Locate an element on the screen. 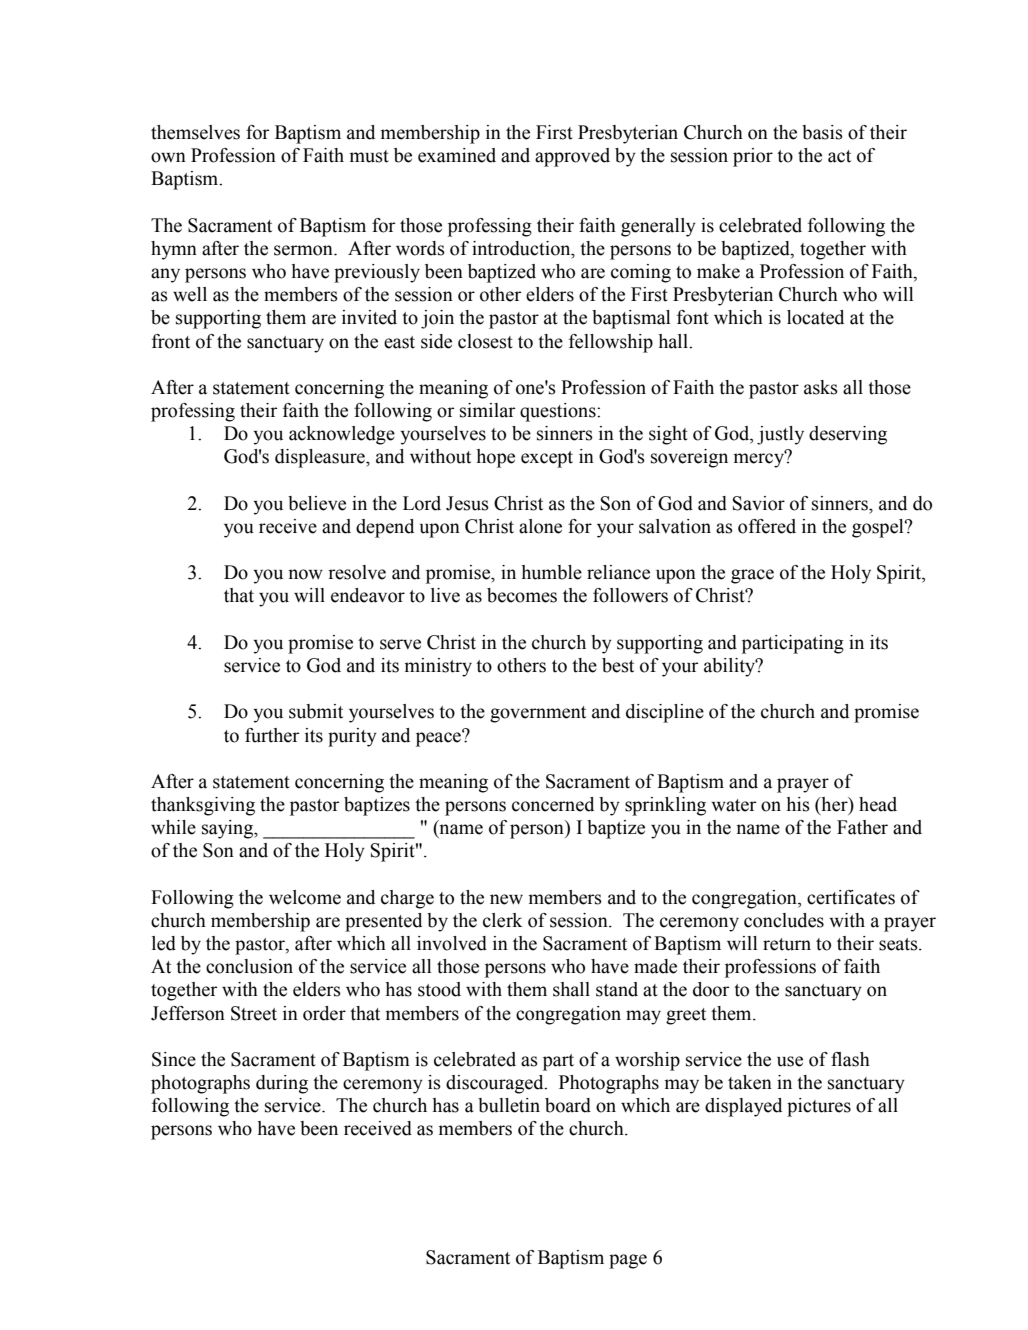  act is located at coordinates (839, 156).
